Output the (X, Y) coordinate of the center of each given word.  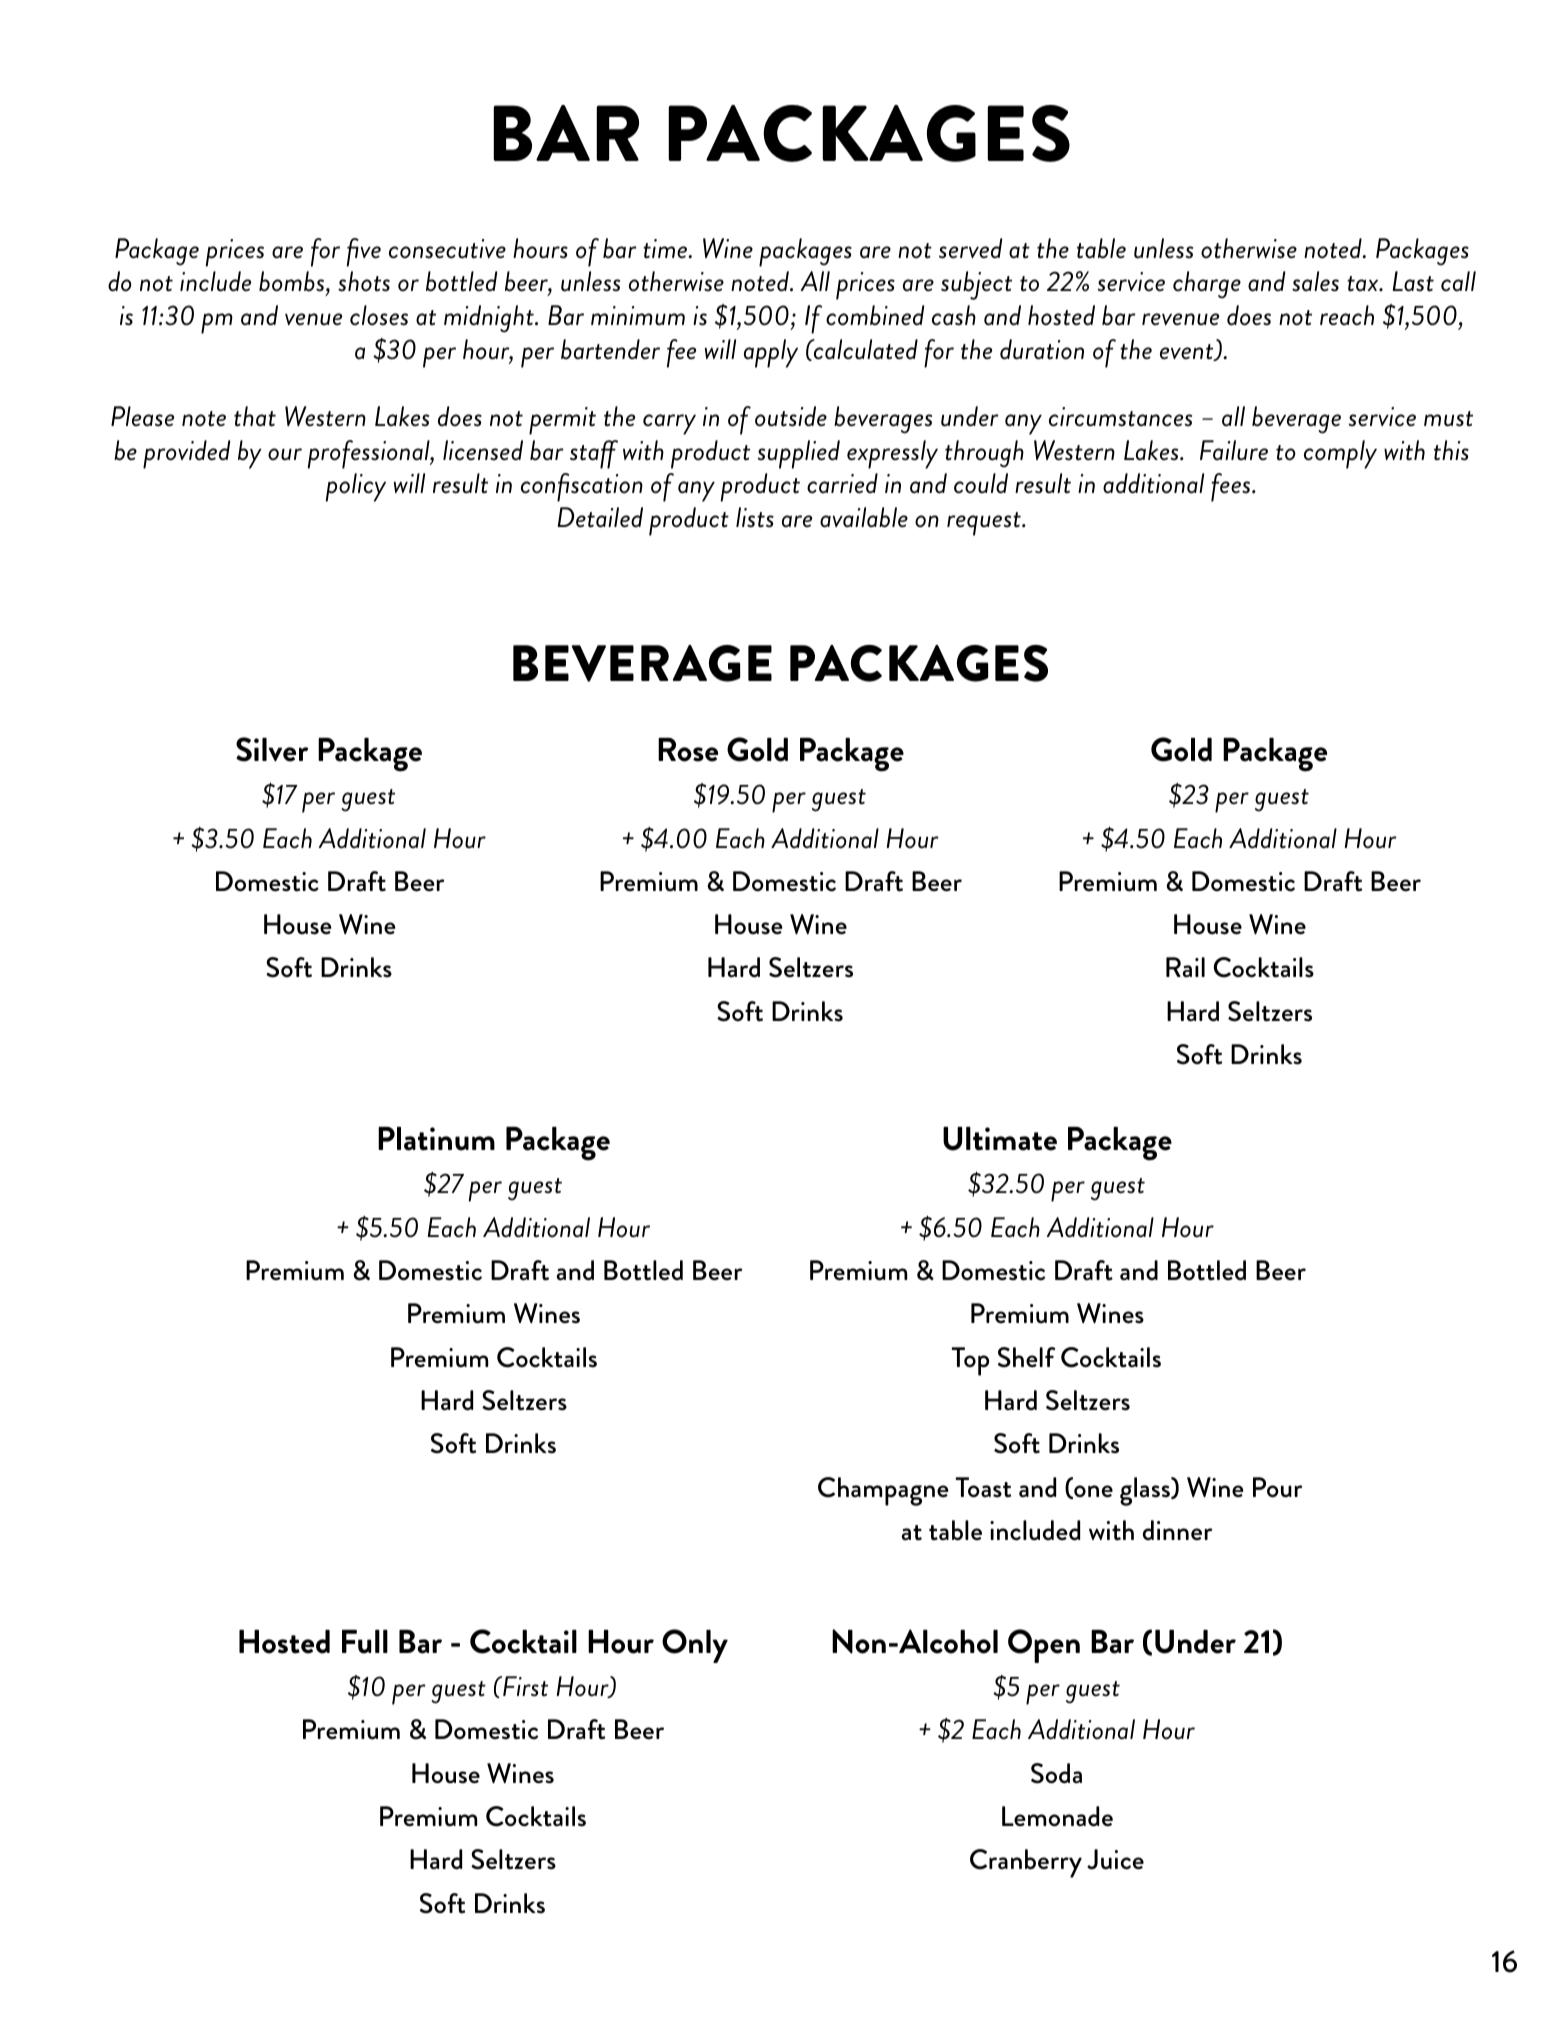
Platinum (436, 1139)
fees (1232, 487)
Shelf (1026, 1357)
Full (365, 1642)
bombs (293, 283)
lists (755, 517)
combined (875, 315)
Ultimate (1000, 1139)
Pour (1278, 1487)
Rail (1185, 967)
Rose (688, 750)
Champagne (883, 1491)
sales (1315, 281)
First (524, 1686)
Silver (272, 749)
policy (355, 487)
